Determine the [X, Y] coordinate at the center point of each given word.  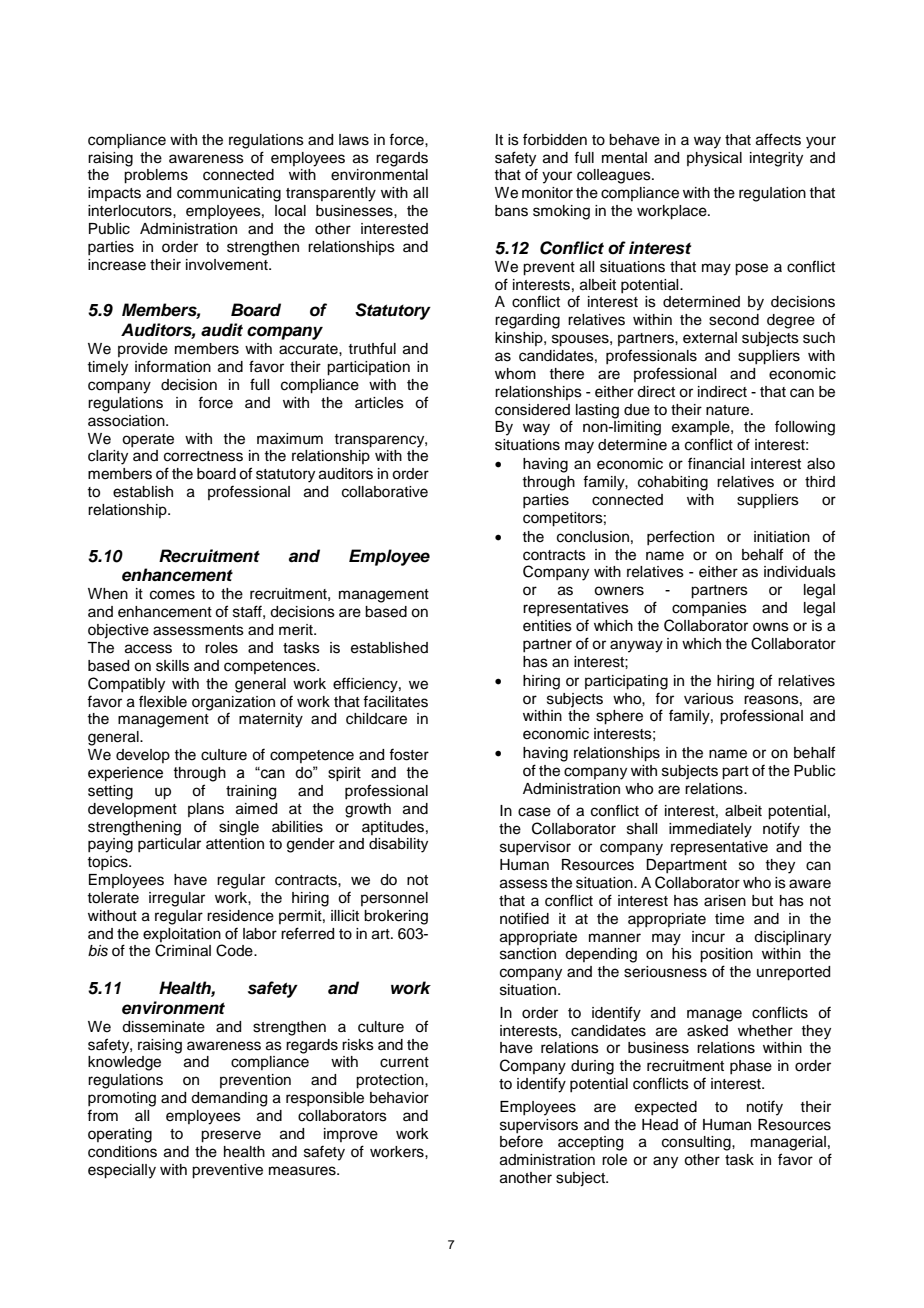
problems [156, 176]
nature [729, 410]
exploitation [182, 935]
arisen [725, 901]
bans [511, 211]
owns [771, 627]
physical [714, 159]
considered [532, 410]
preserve [231, 1136]
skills [172, 666]
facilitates [395, 701]
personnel [394, 899]
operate [148, 440]
